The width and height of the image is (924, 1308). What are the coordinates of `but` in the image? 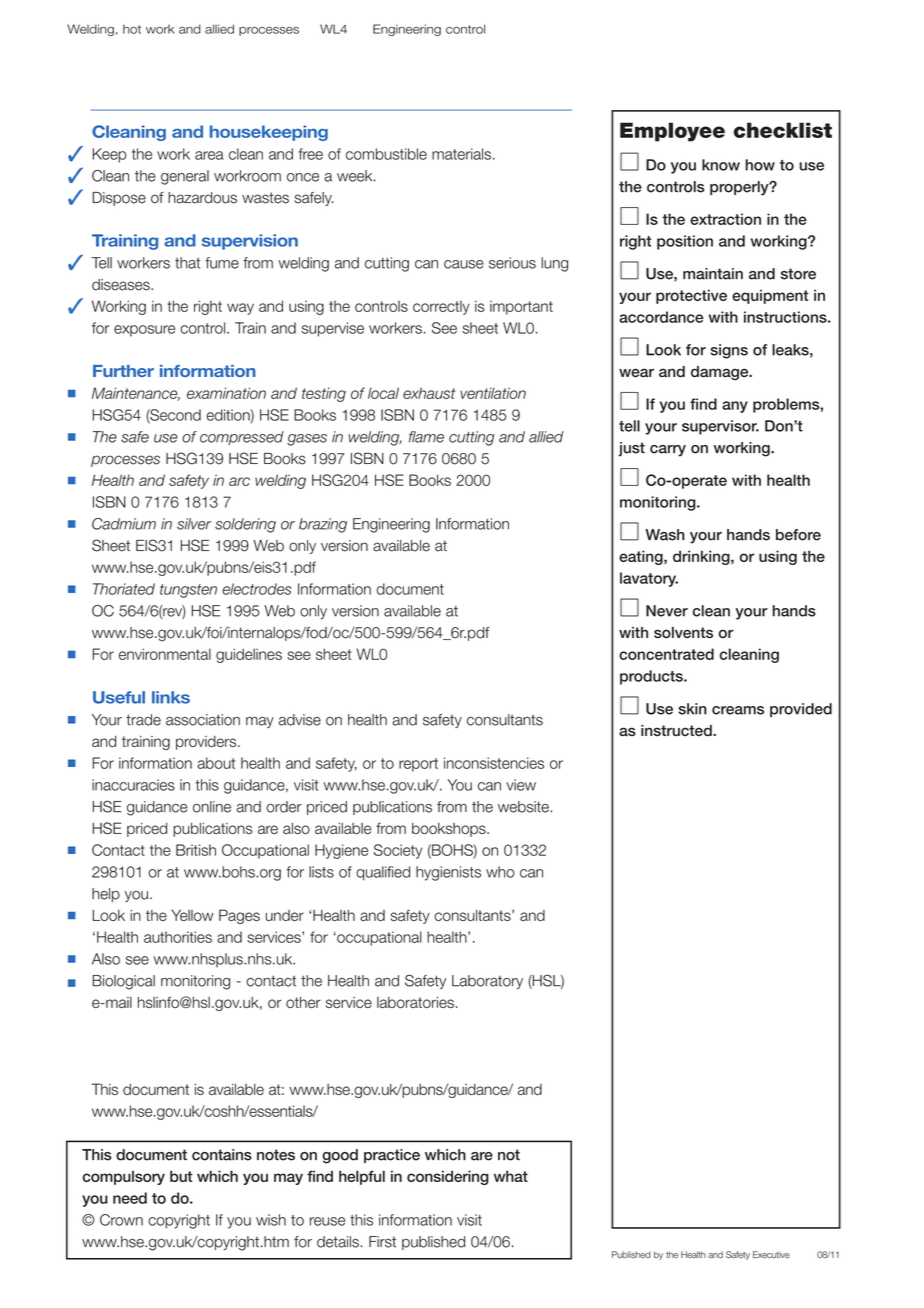 It's located at (181, 1176).
